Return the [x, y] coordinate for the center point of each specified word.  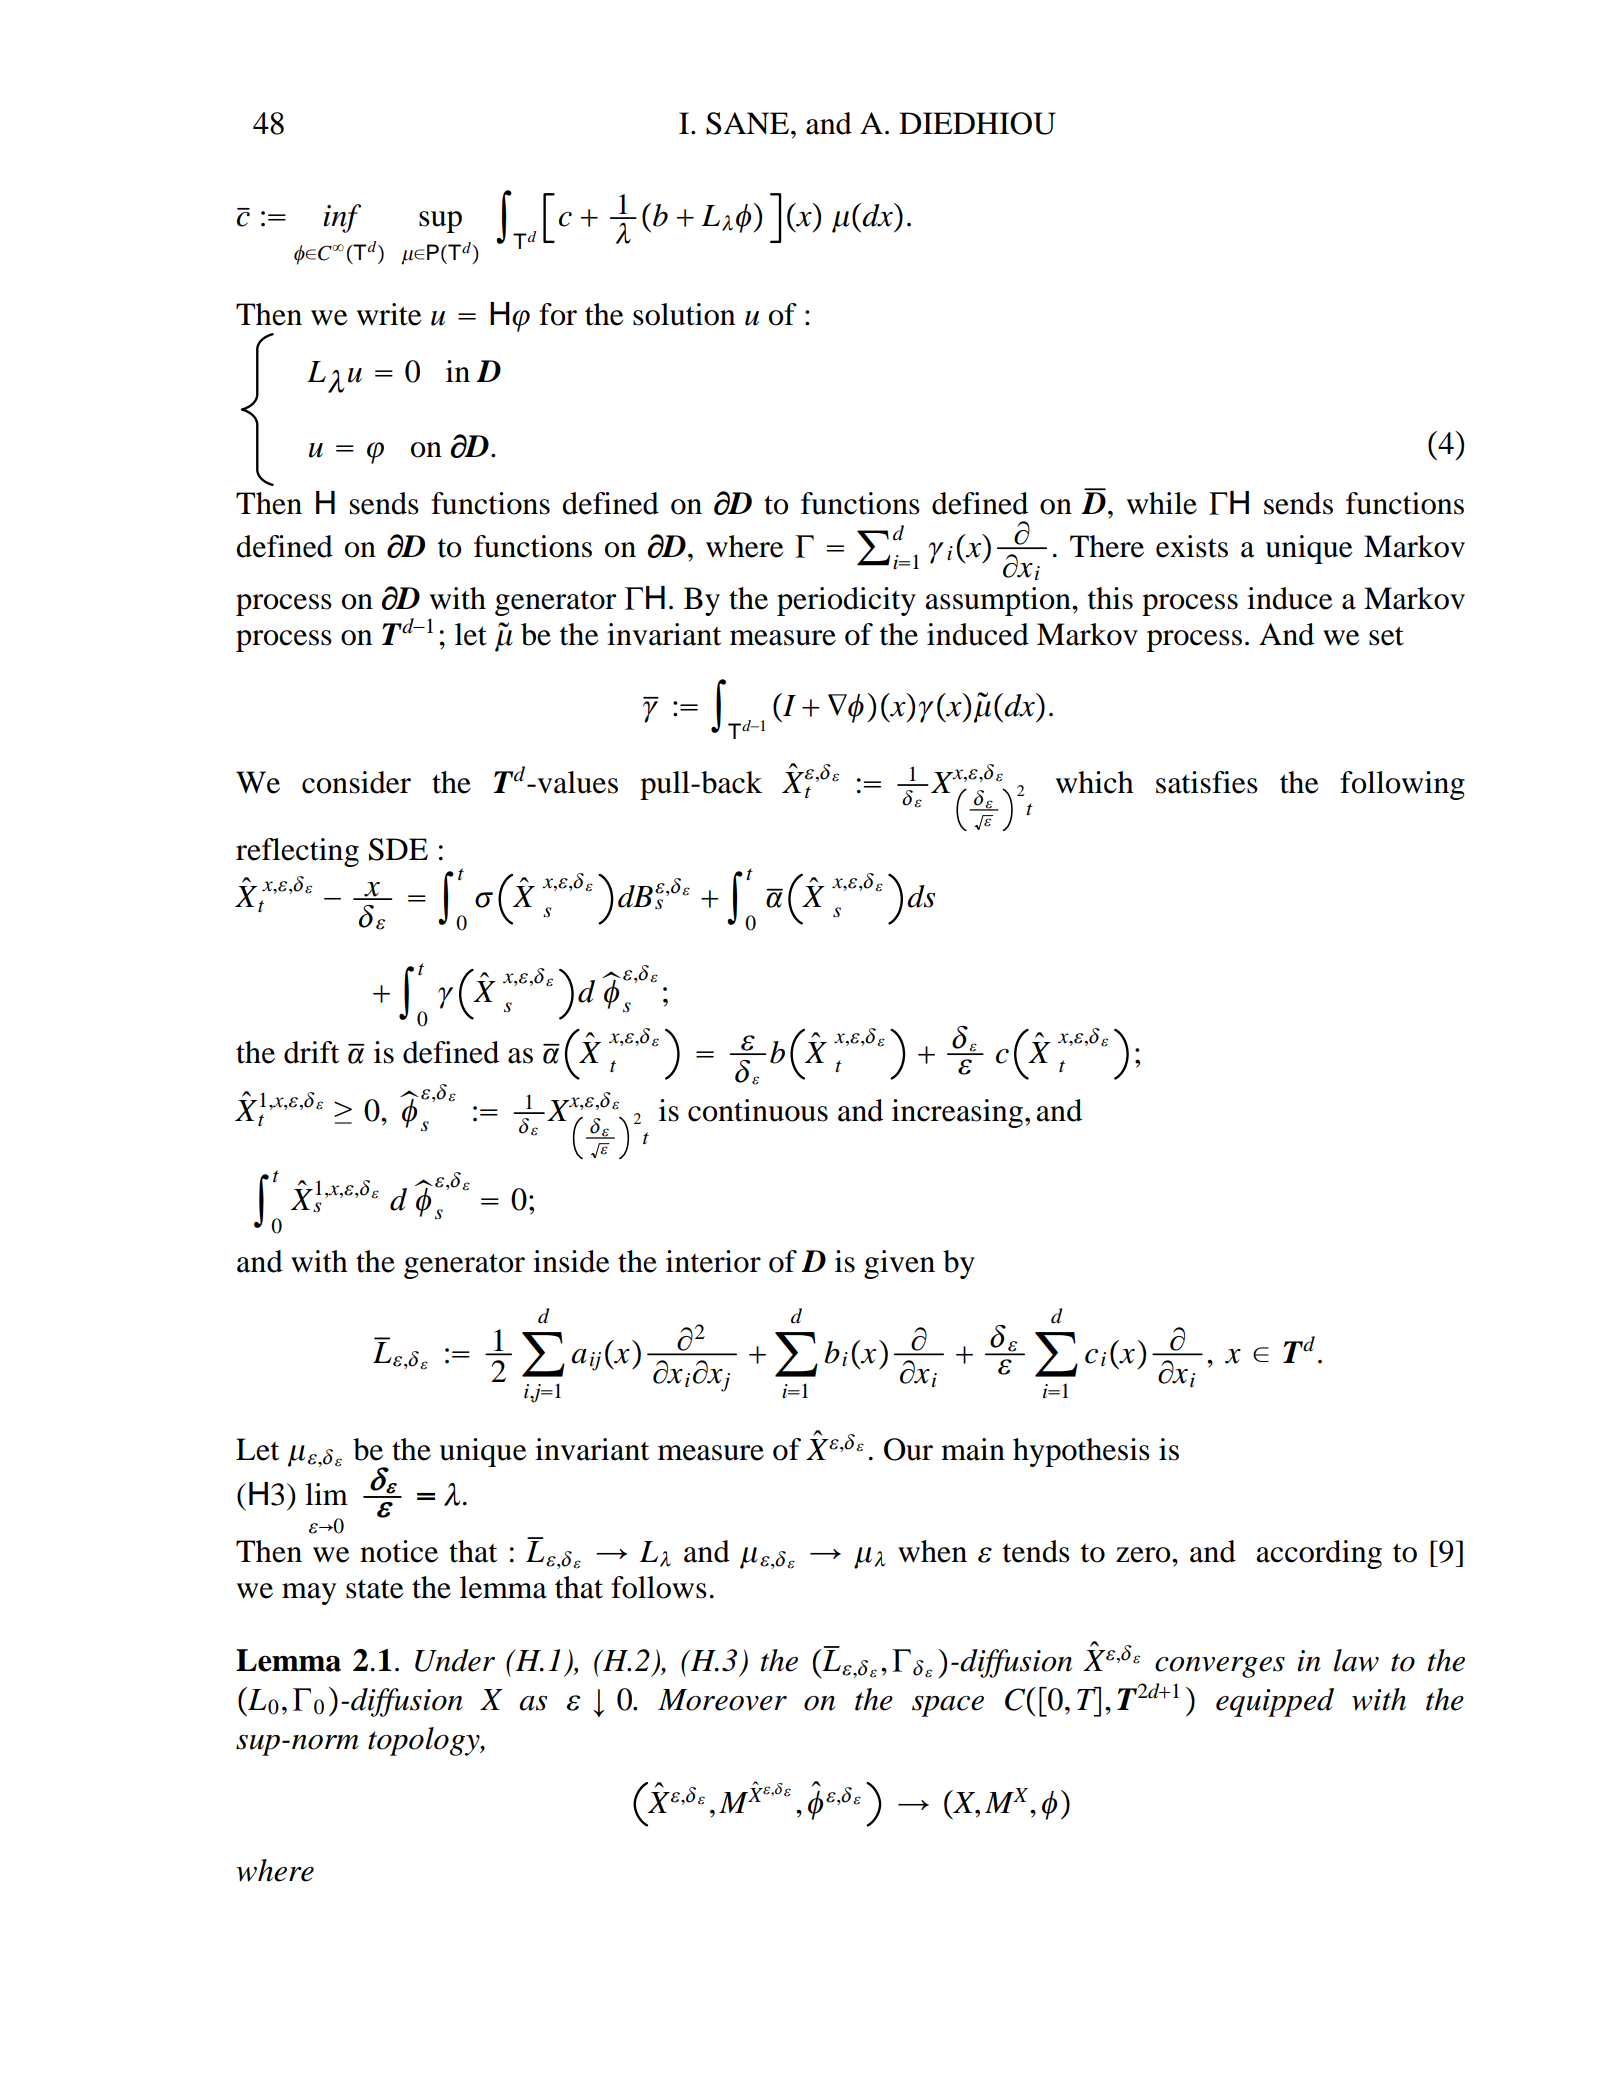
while [1162, 503]
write [389, 314]
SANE [747, 123]
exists [1192, 546]
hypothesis [1081, 1452]
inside [571, 1261]
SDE [398, 849]
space [948, 1706]
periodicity [846, 601]
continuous [758, 1110]
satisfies [1207, 782]
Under [455, 1660]
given [899, 1264]
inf [342, 218]
